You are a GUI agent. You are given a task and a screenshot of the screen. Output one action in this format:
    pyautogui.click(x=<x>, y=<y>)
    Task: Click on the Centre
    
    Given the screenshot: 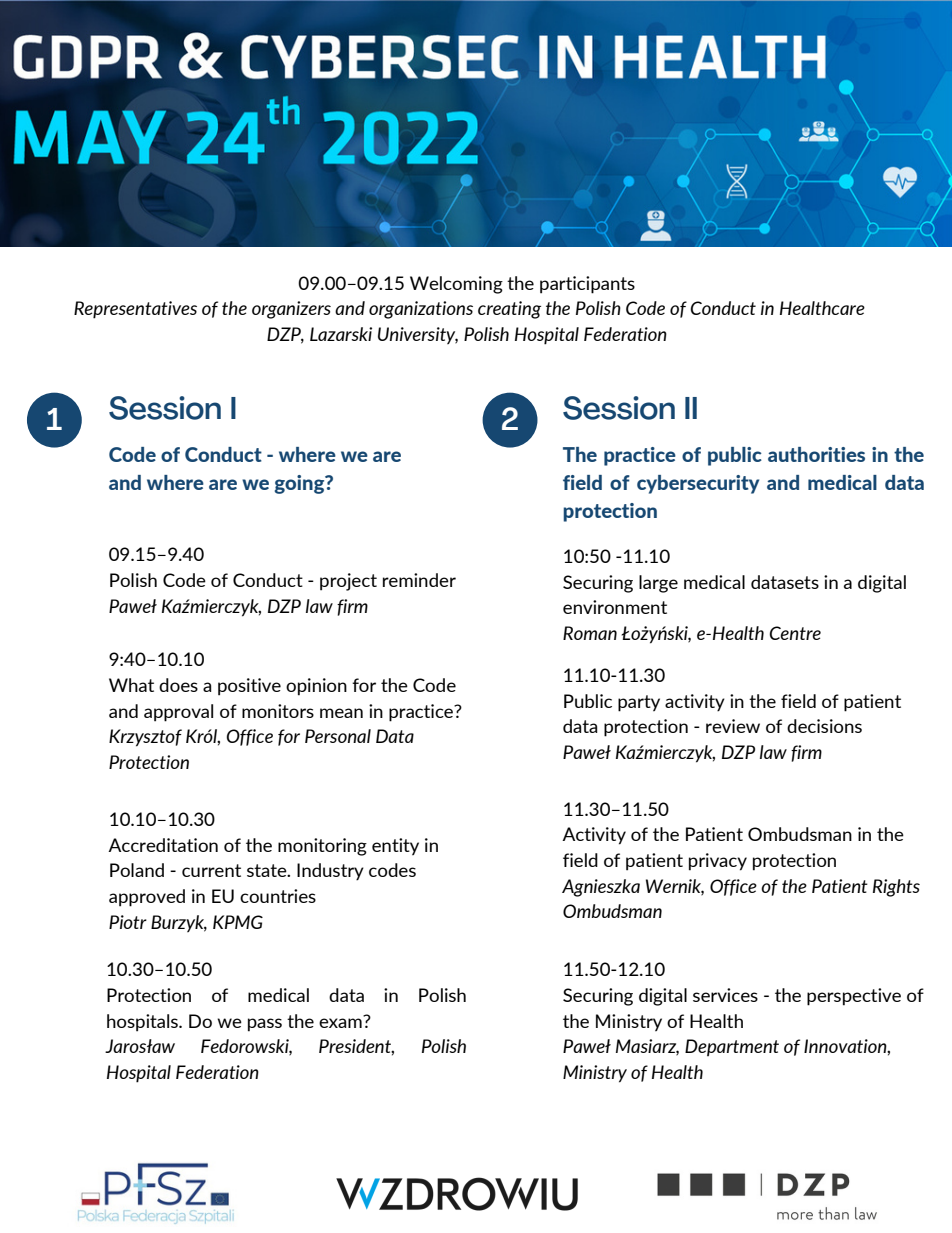 What is the action you would take?
    pyautogui.click(x=795, y=633)
